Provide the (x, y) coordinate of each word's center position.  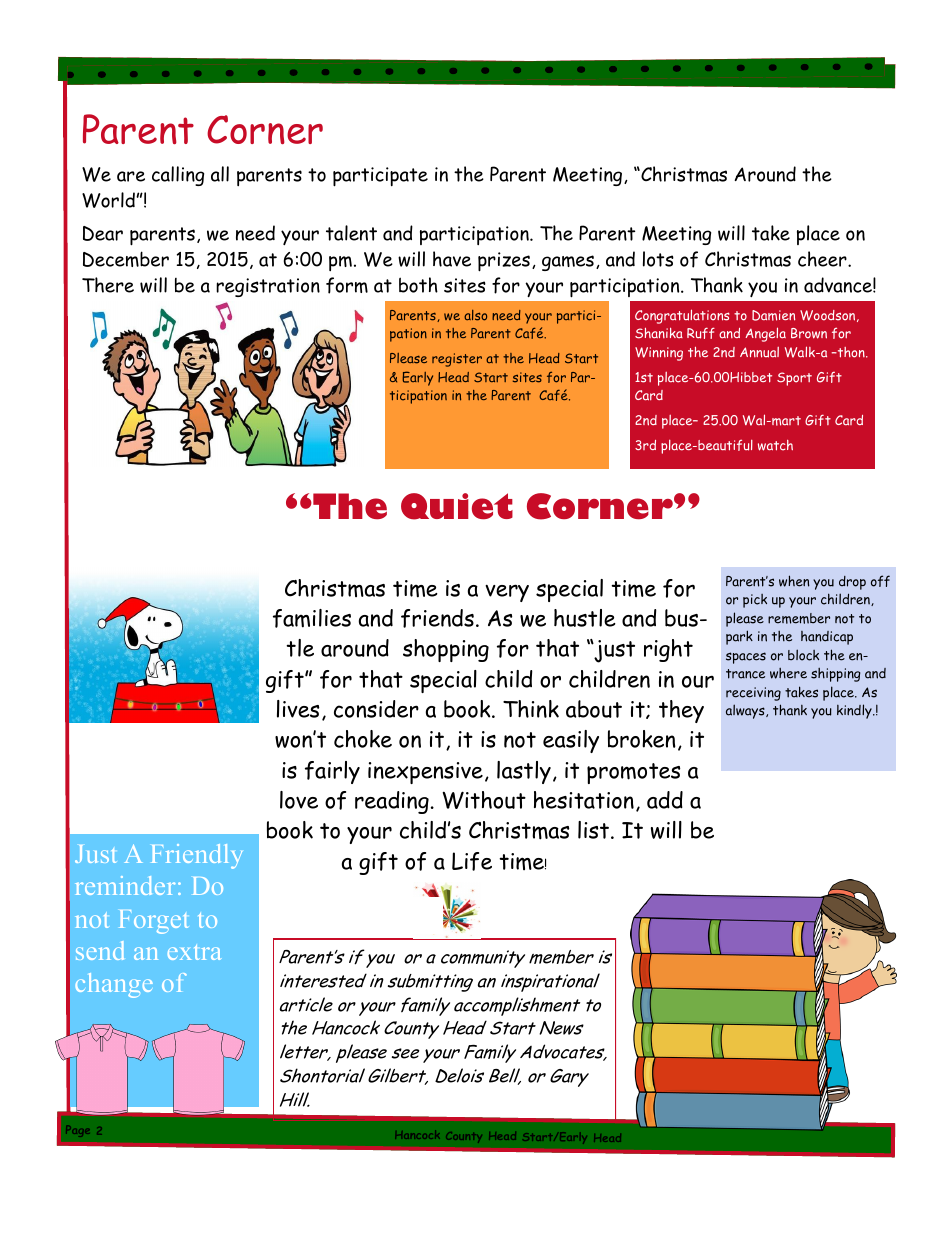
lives (298, 709)
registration (268, 287)
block (803, 655)
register (457, 360)
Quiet (457, 506)
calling (178, 176)
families (312, 618)
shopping (446, 650)
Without (484, 800)
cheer (823, 259)
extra (194, 952)
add (665, 800)
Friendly (196, 856)
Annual (759, 352)
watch (775, 445)
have (452, 259)
